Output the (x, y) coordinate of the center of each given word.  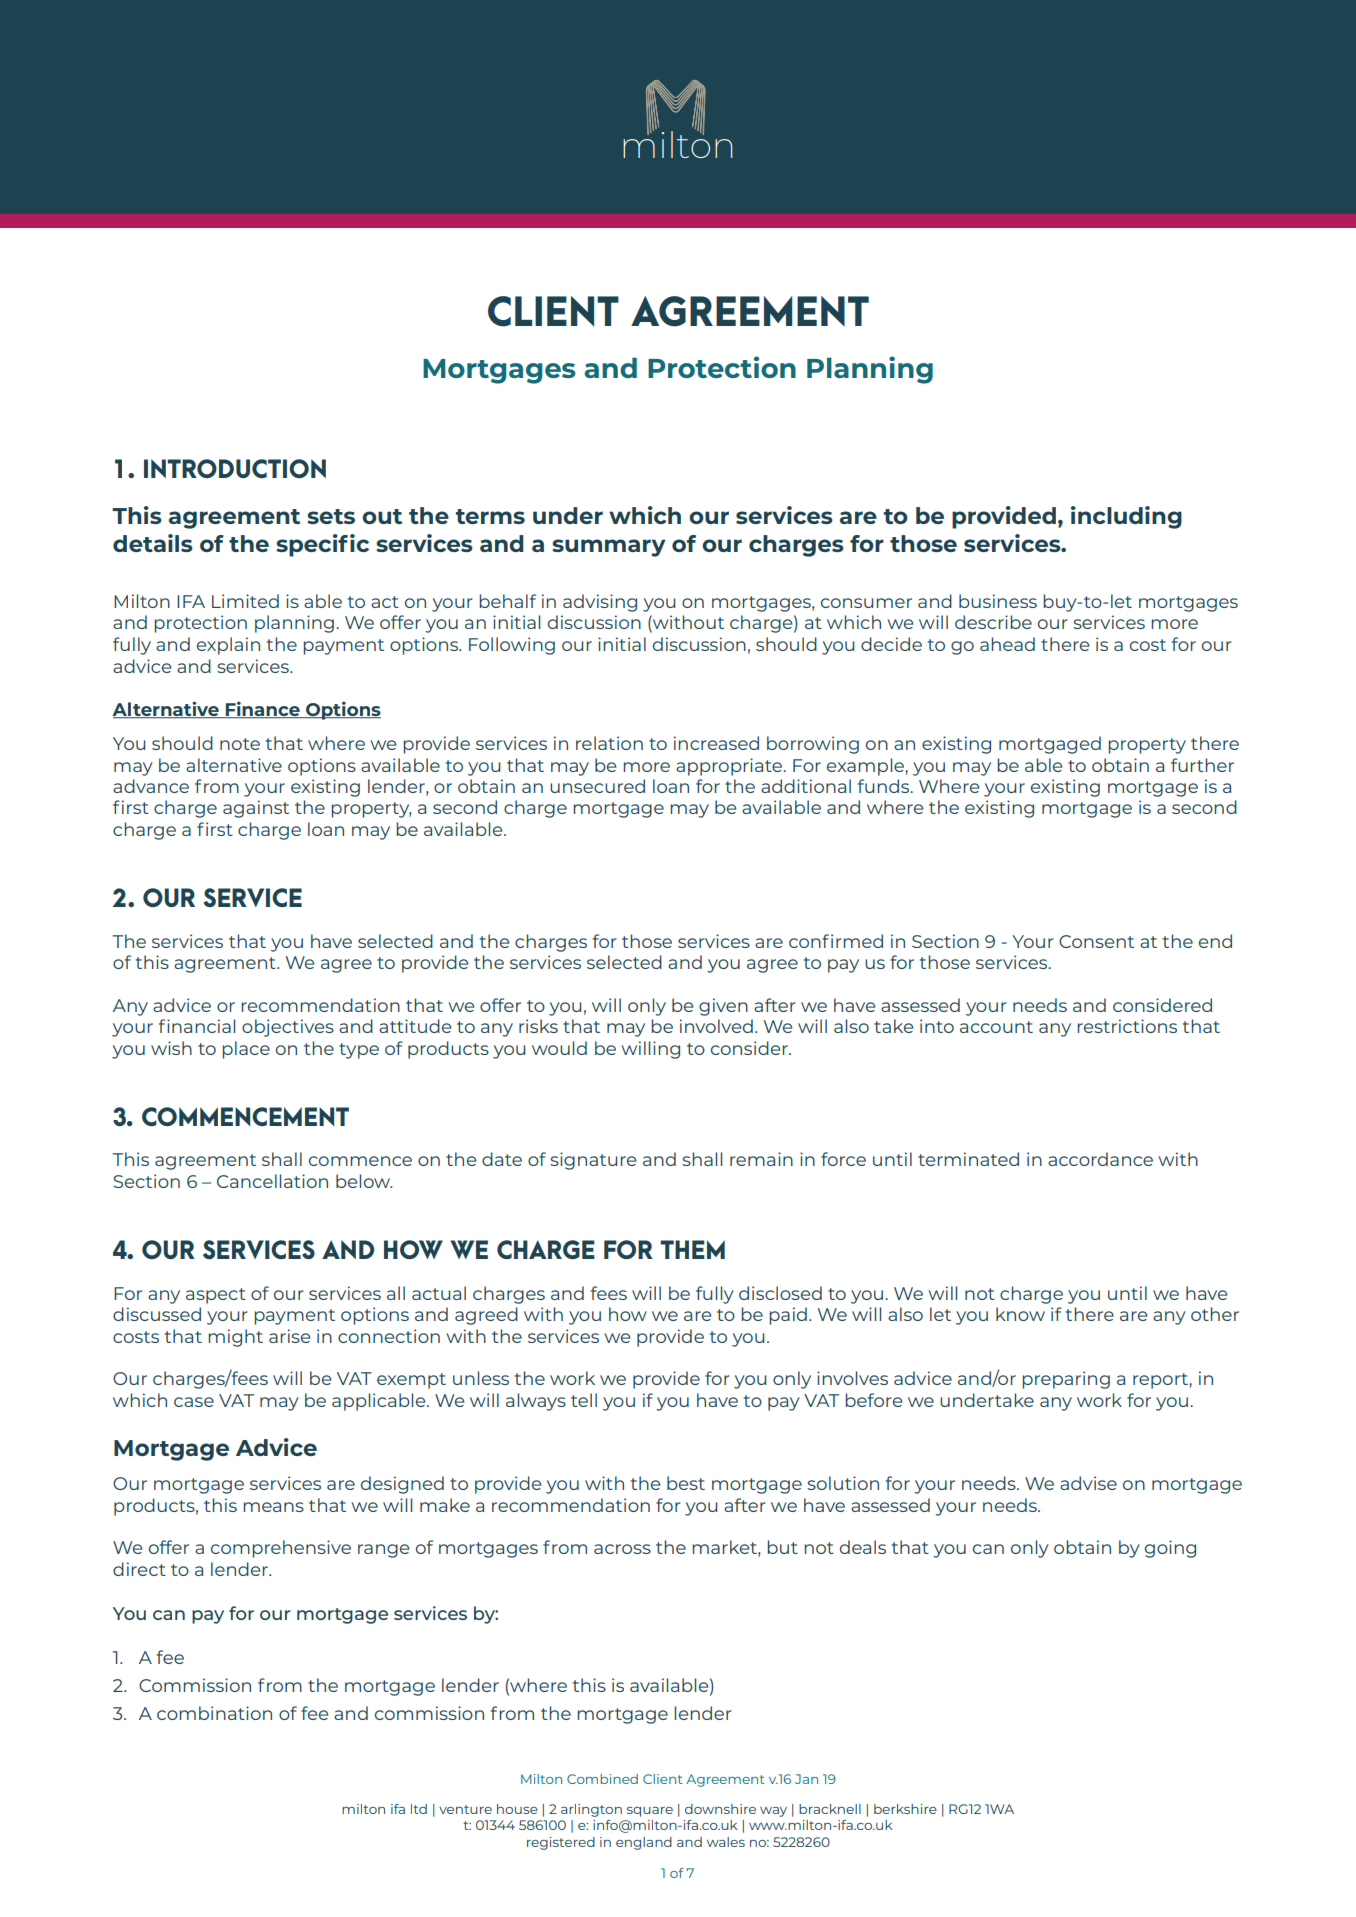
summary (609, 548)
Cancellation (272, 1181)
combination (214, 1713)
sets (331, 516)
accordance (1100, 1159)
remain (761, 1159)
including (1126, 517)
